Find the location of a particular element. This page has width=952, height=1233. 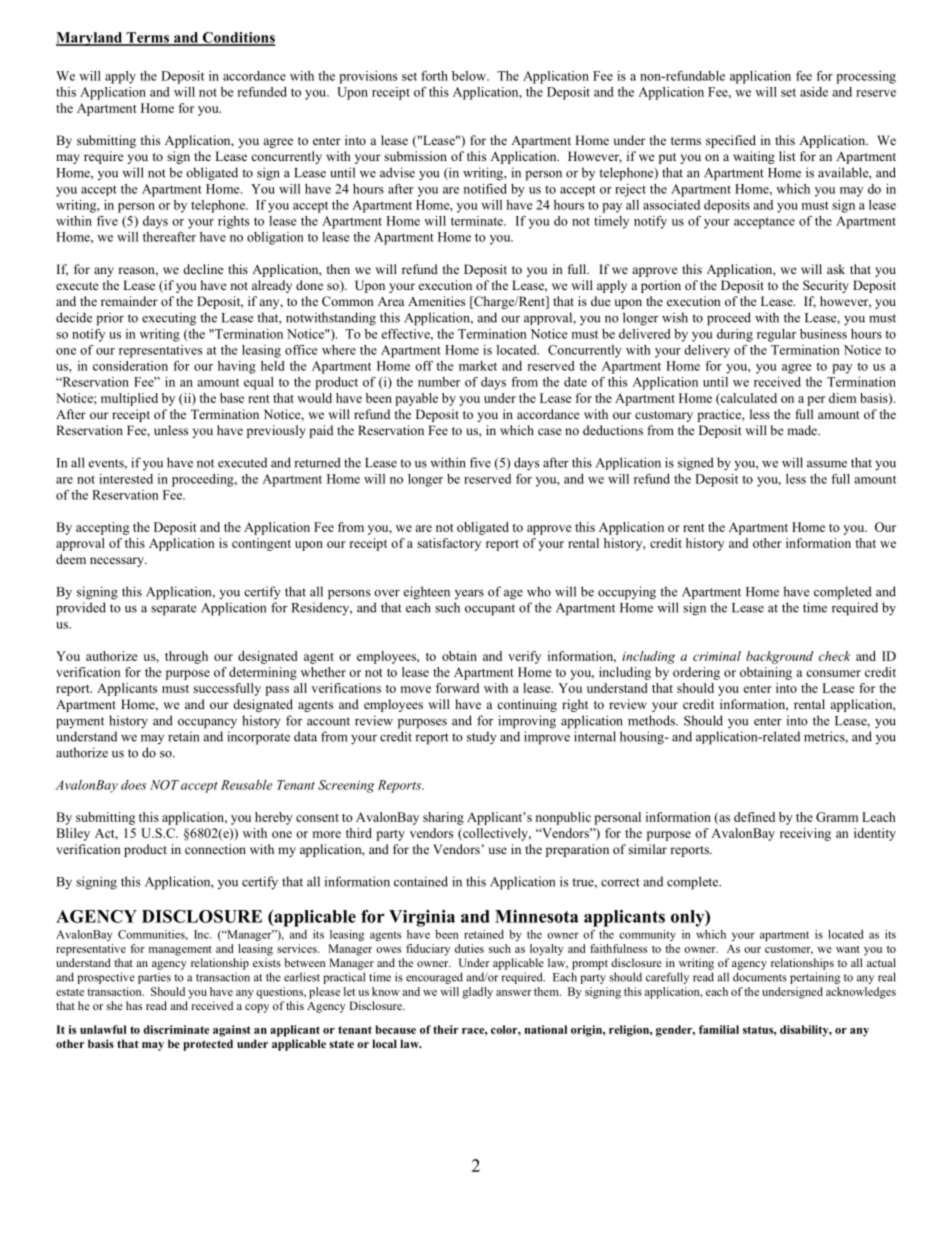

market is located at coordinates (478, 366).
